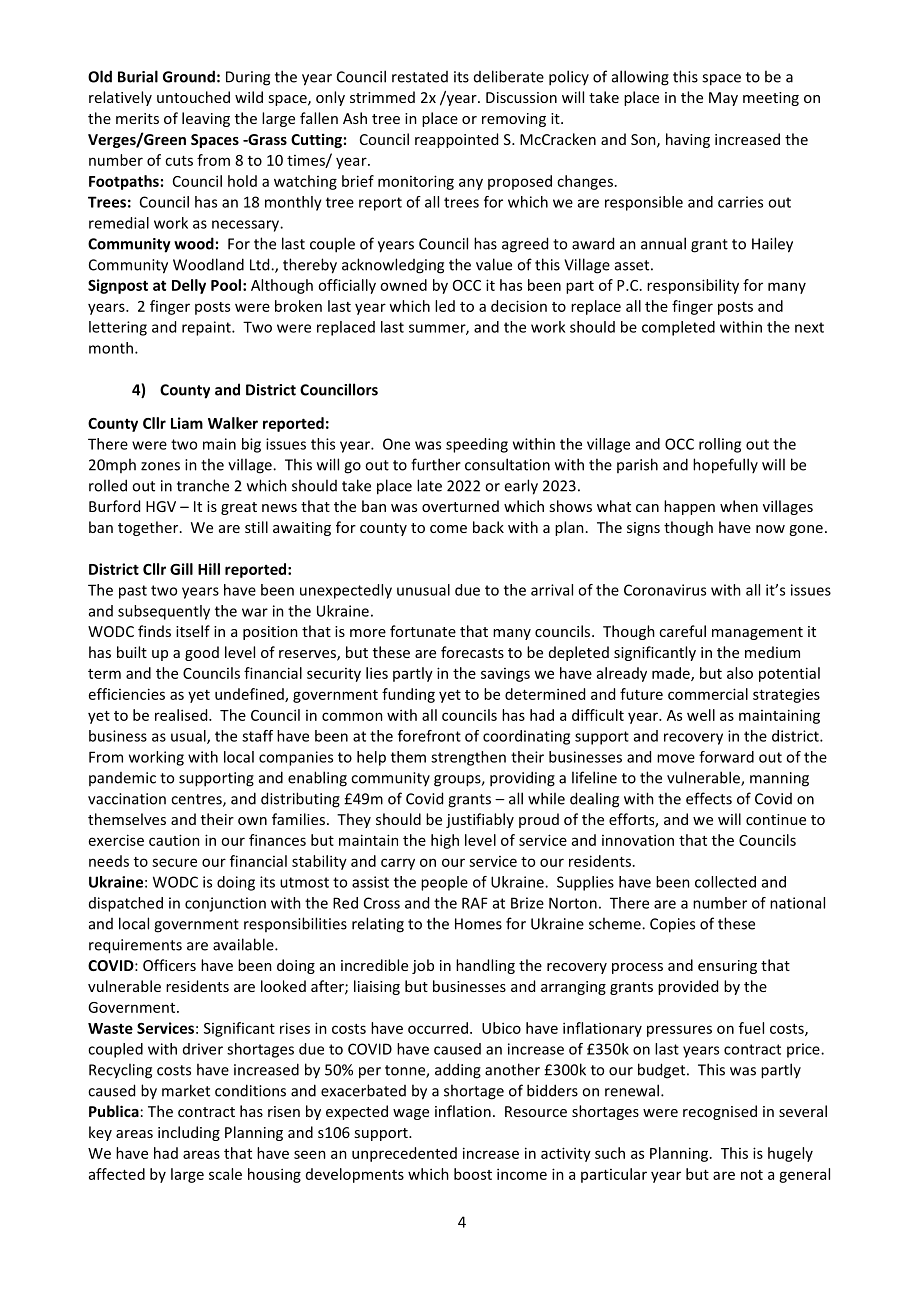 The image size is (924, 1308). I want to click on itself, so click(193, 631).
